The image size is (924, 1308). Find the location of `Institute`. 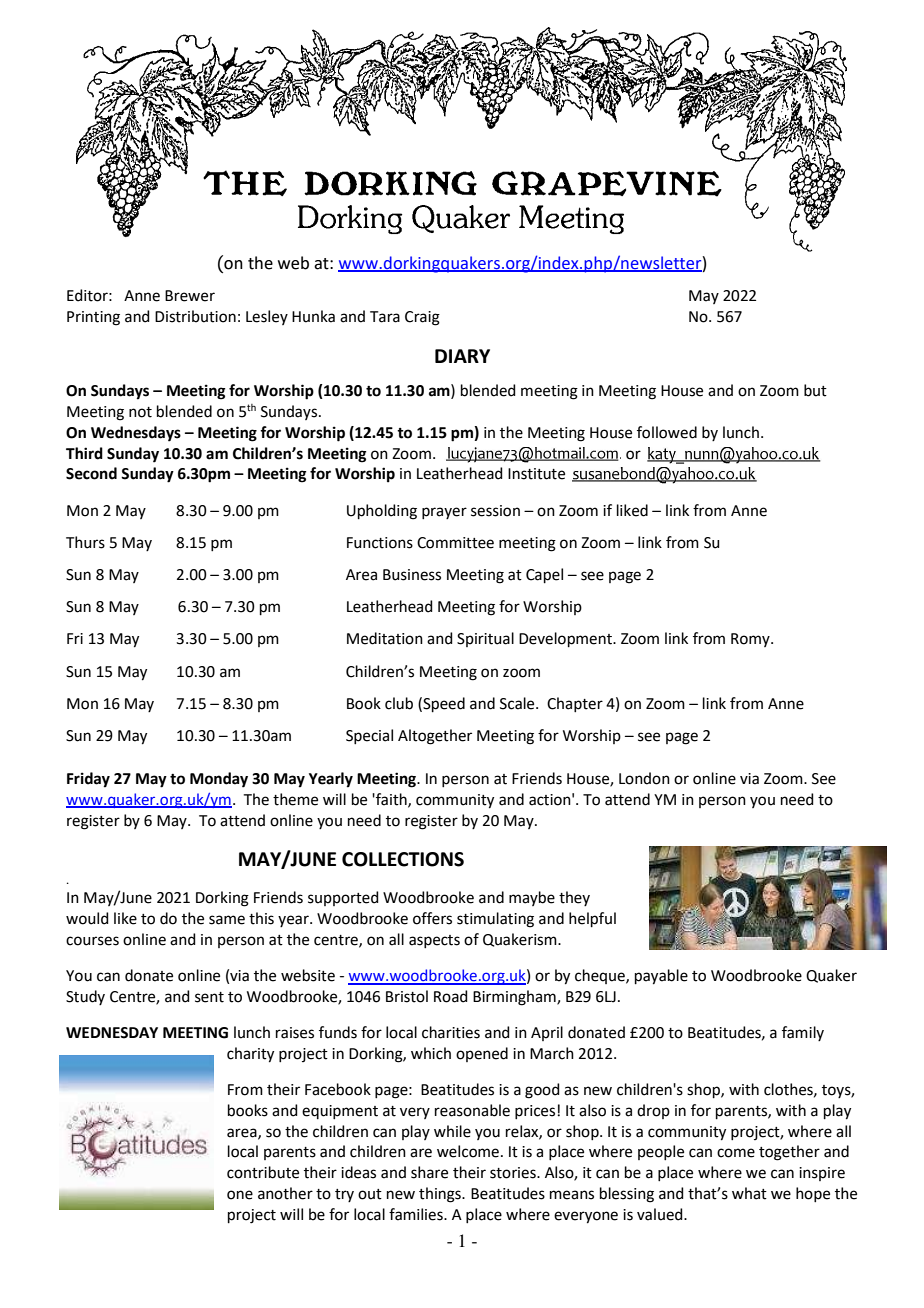

Institute is located at coordinates (536, 474).
